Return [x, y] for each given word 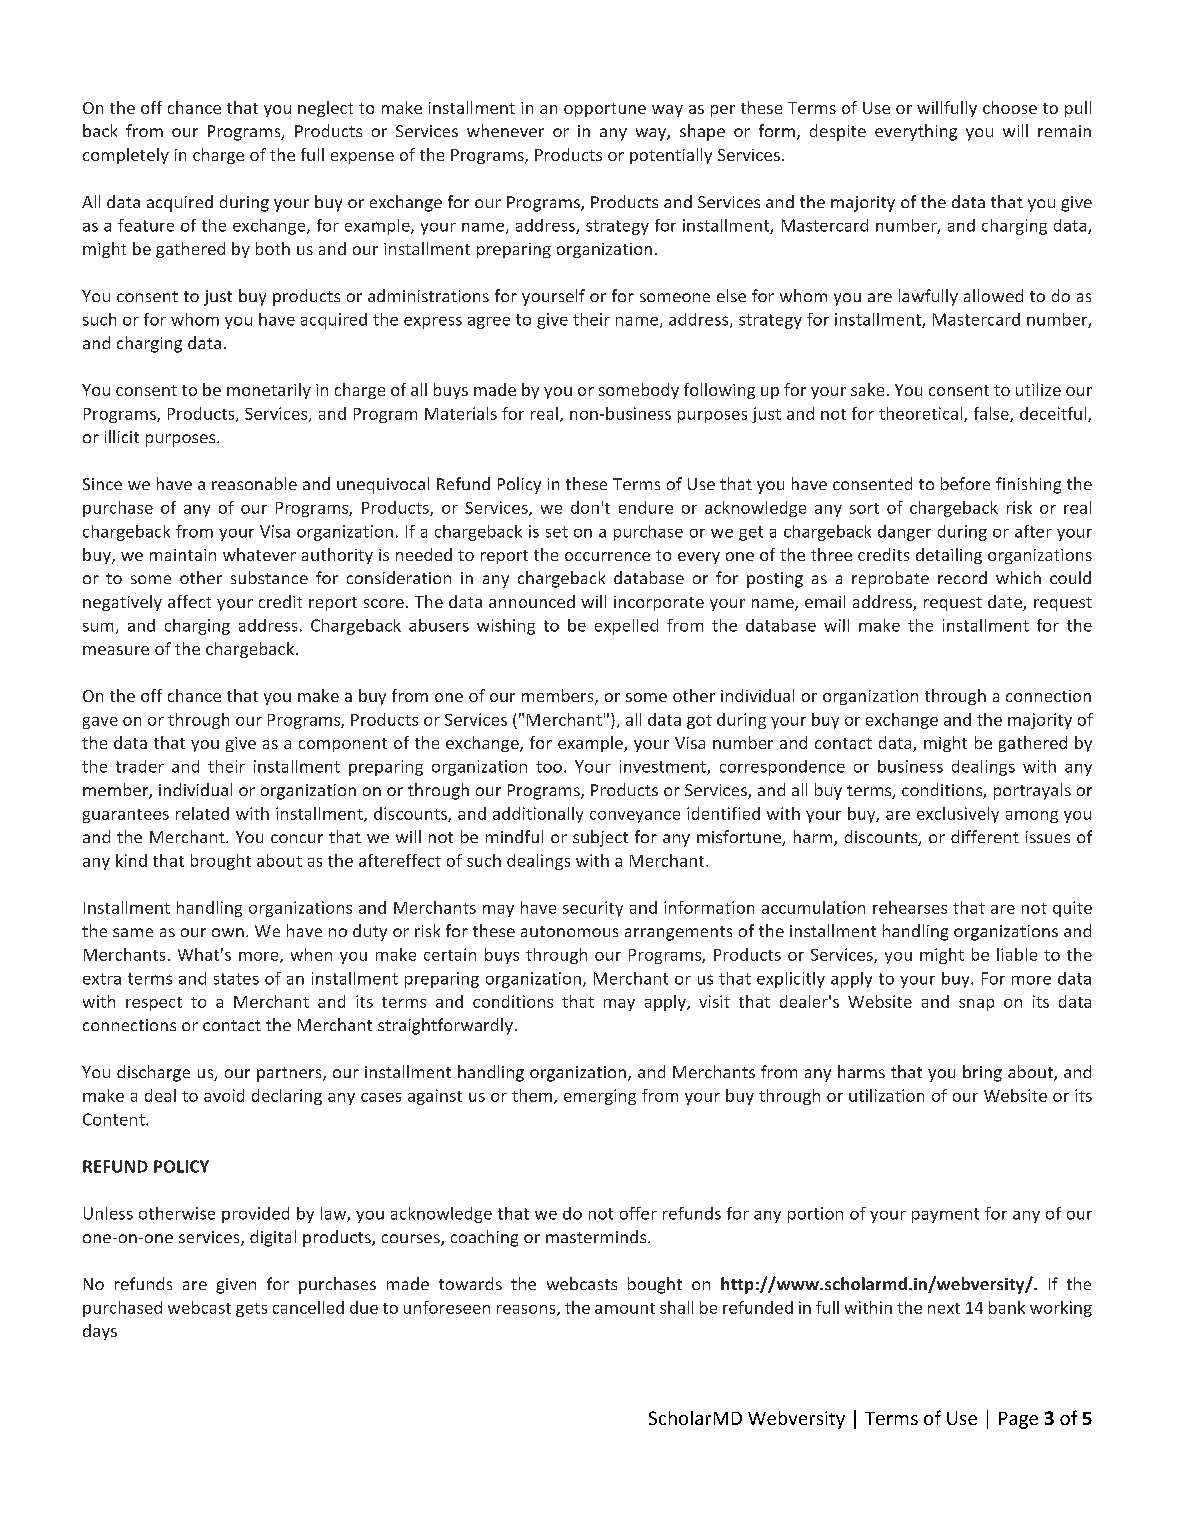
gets [251, 1310]
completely [126, 156]
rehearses [910, 907]
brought [221, 862]
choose [1010, 107]
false [992, 414]
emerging [600, 1097]
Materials [461, 413]
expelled [626, 627]
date [1006, 603]
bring [982, 1073]
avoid [224, 1095]
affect [189, 601]
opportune [605, 110]
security [593, 909]
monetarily [269, 391]
